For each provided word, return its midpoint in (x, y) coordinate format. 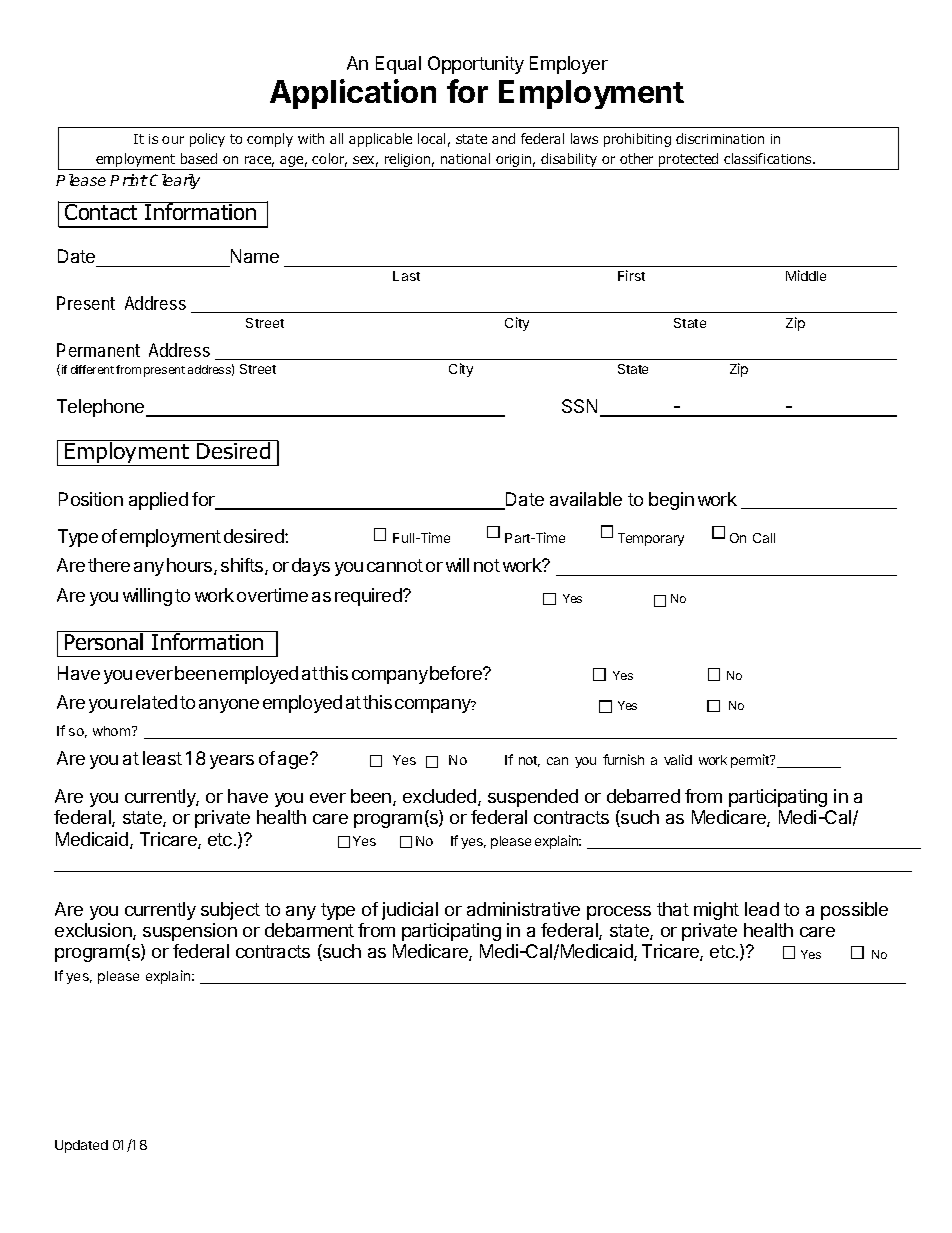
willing (147, 597)
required (369, 597)
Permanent (98, 350)
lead (762, 909)
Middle (806, 275)
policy (207, 140)
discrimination (720, 138)
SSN (579, 406)
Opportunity (476, 65)
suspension (190, 932)
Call (764, 538)
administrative (523, 909)
